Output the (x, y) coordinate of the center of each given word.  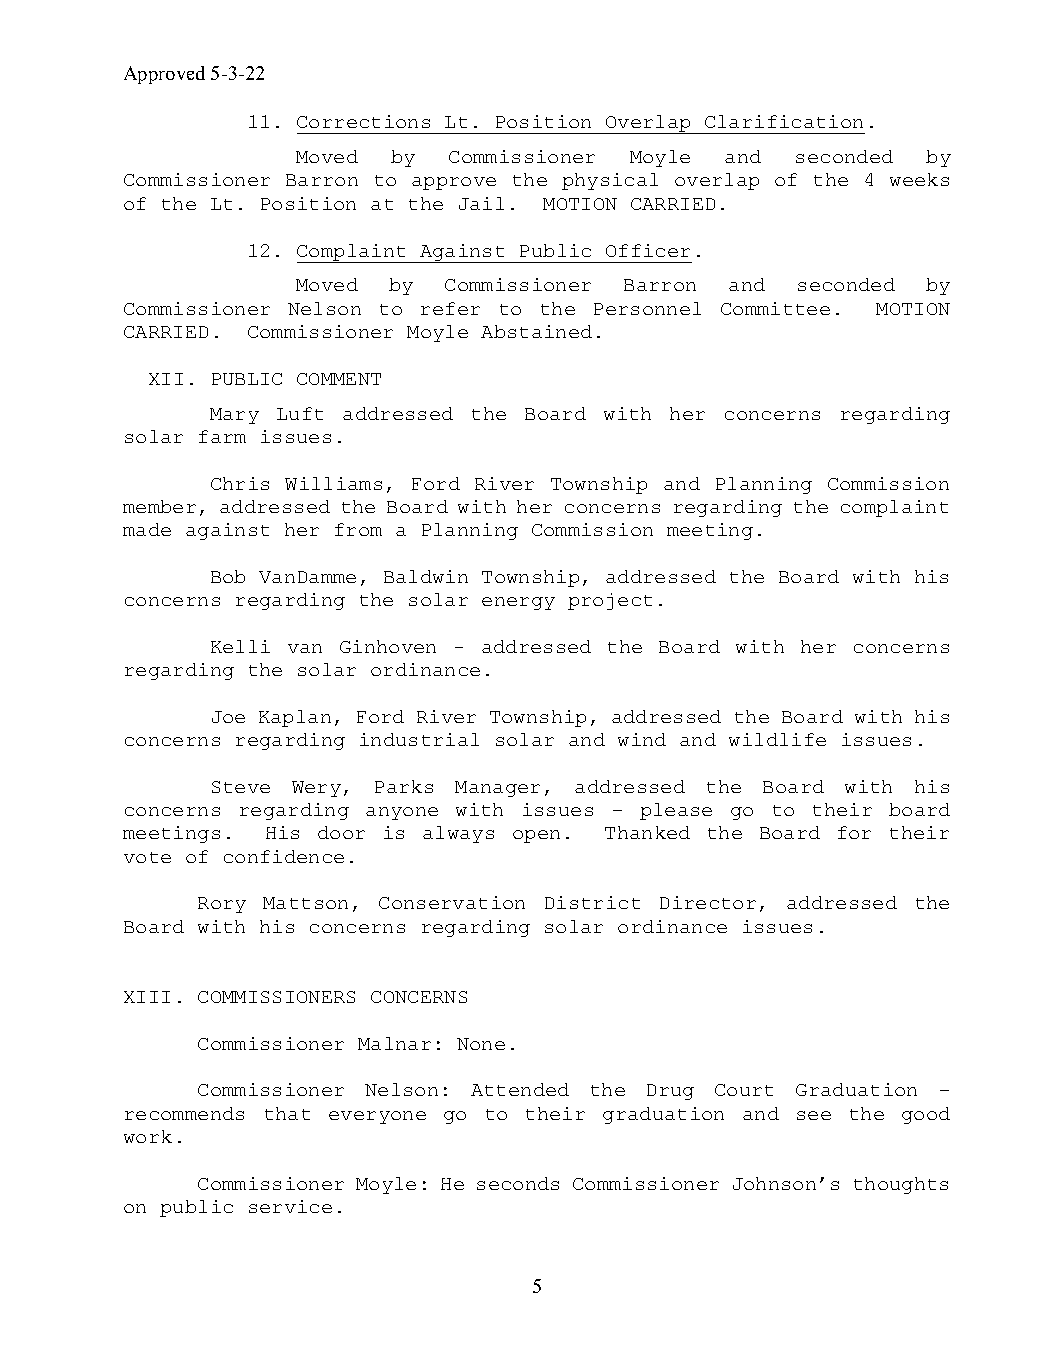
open (536, 836)
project (610, 601)
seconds (518, 1183)
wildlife (777, 739)
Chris (240, 483)
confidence (284, 856)
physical (610, 181)
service (290, 1206)
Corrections (363, 121)
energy (518, 603)
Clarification (784, 121)
